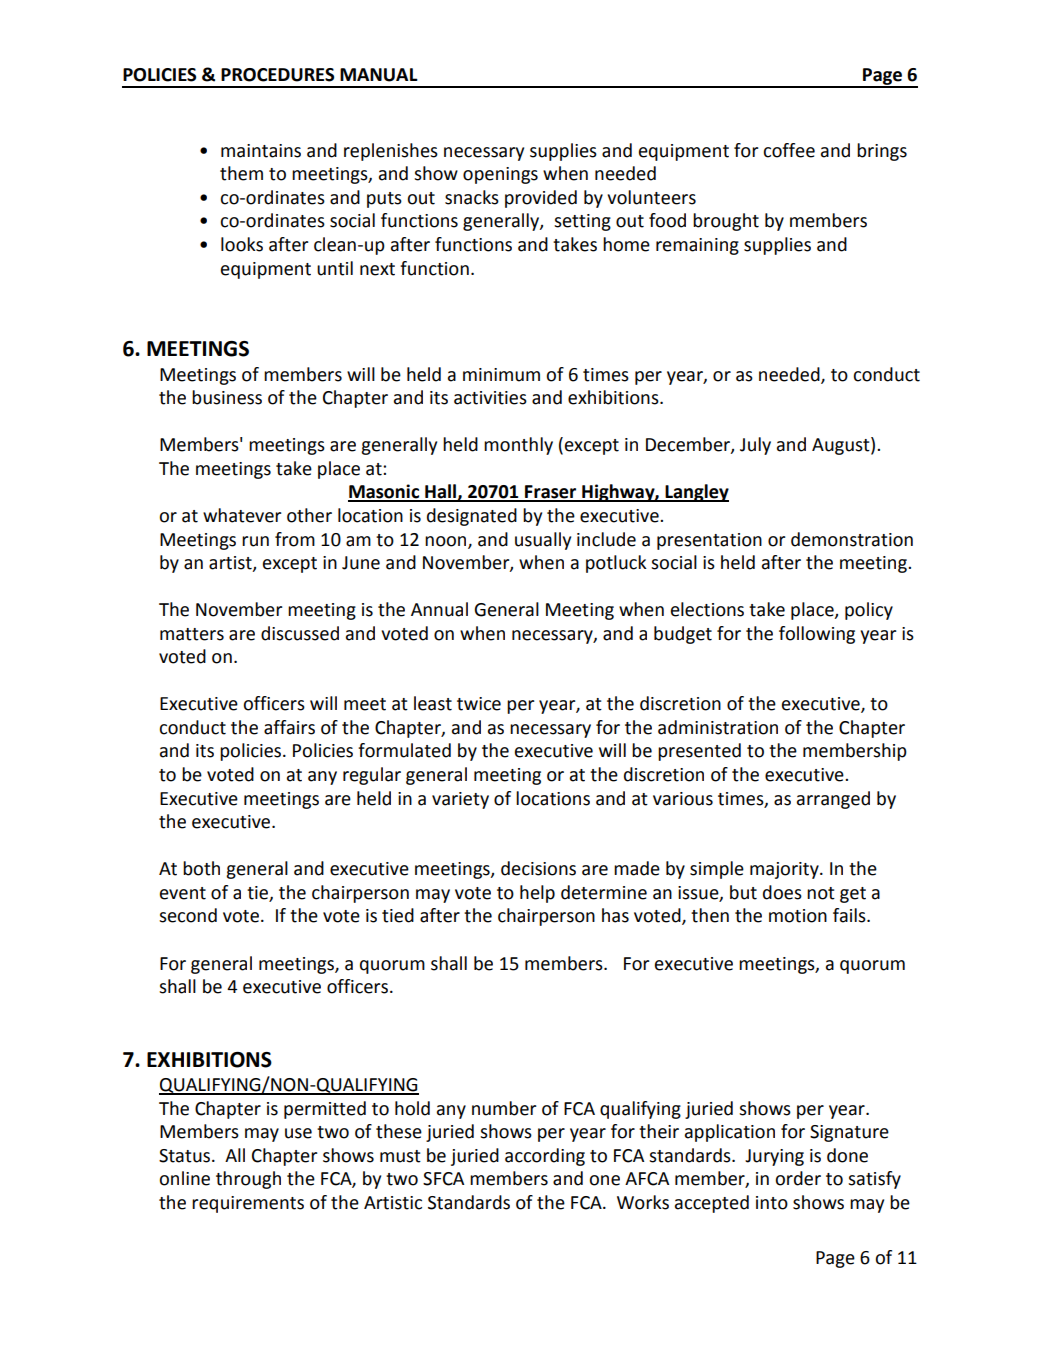  I want to click on following, so click(817, 635).
